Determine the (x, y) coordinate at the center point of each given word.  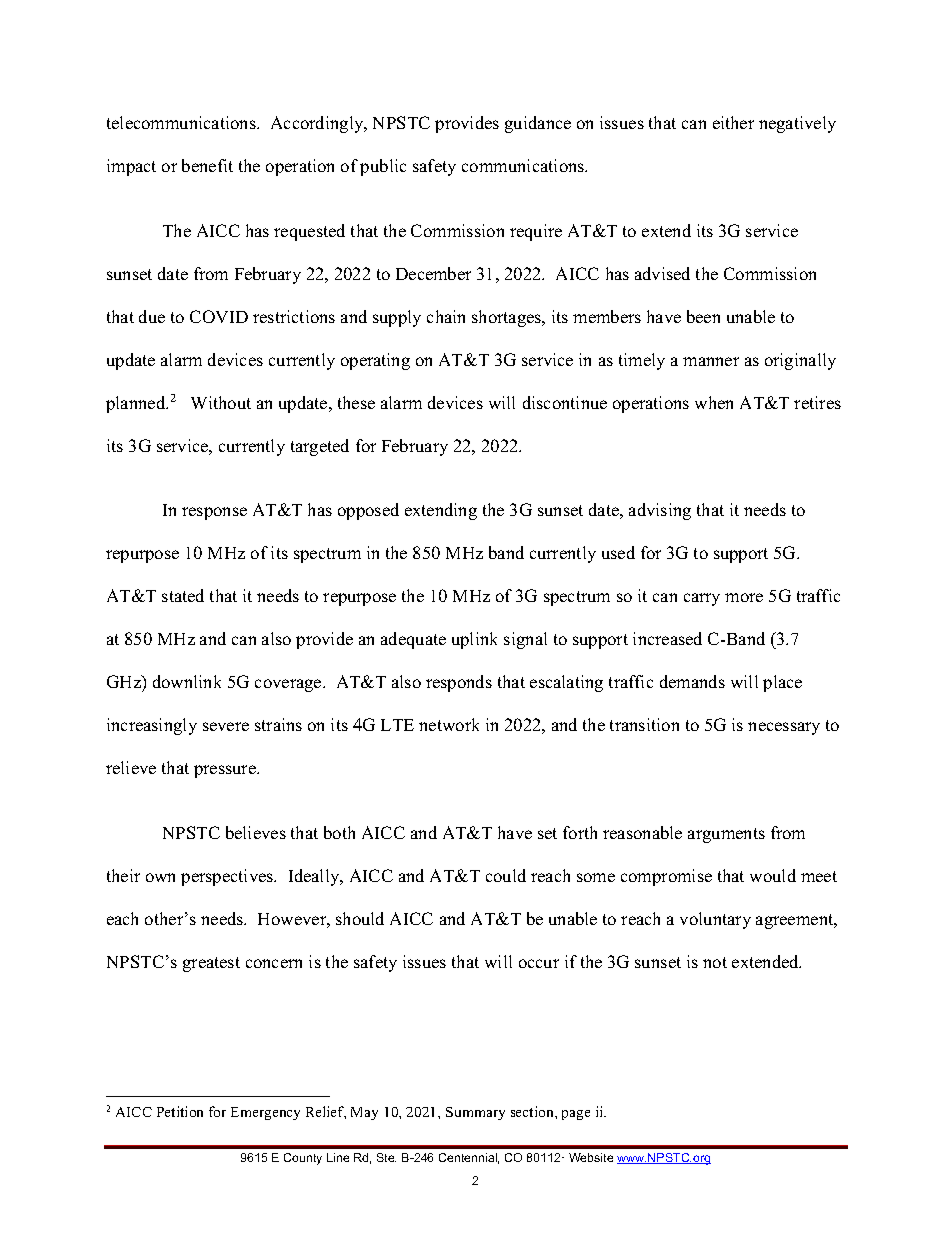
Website (591, 1157)
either (733, 122)
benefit (207, 165)
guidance (538, 124)
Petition (180, 1111)
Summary (475, 1113)
